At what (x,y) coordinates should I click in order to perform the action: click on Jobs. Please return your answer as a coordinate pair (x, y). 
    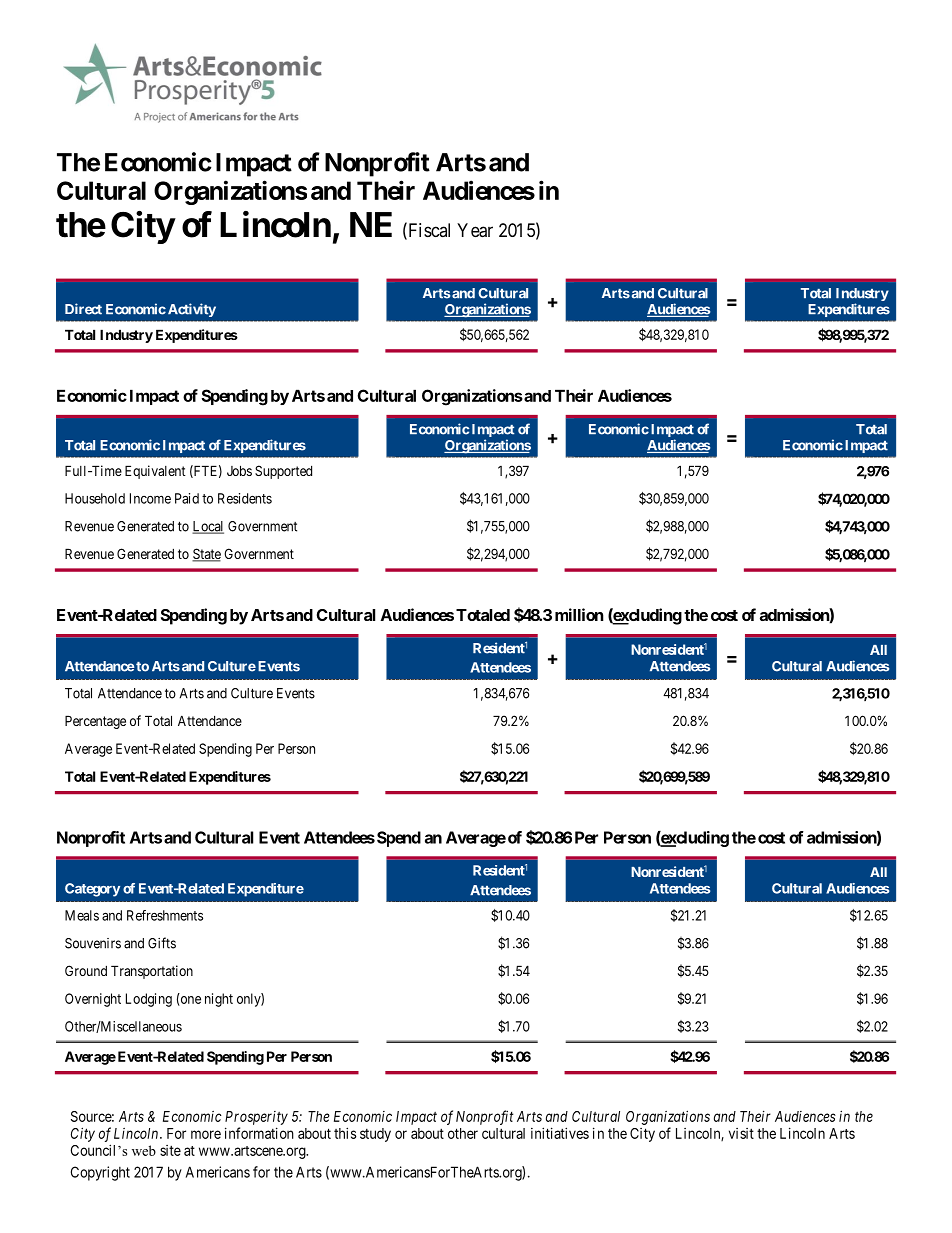
    Looking at the image, I should click on (239, 470).
